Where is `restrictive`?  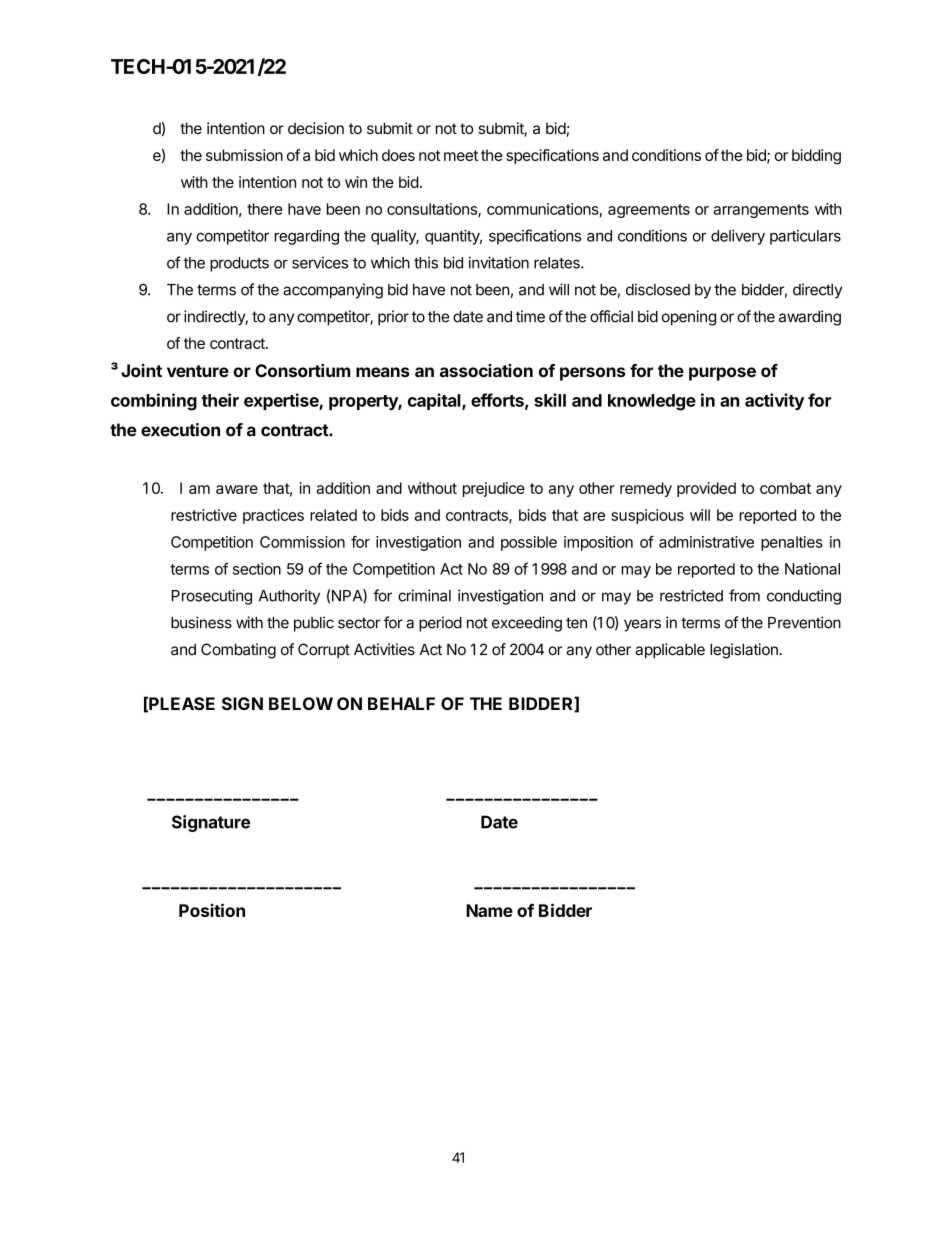 restrictive is located at coordinates (204, 515).
